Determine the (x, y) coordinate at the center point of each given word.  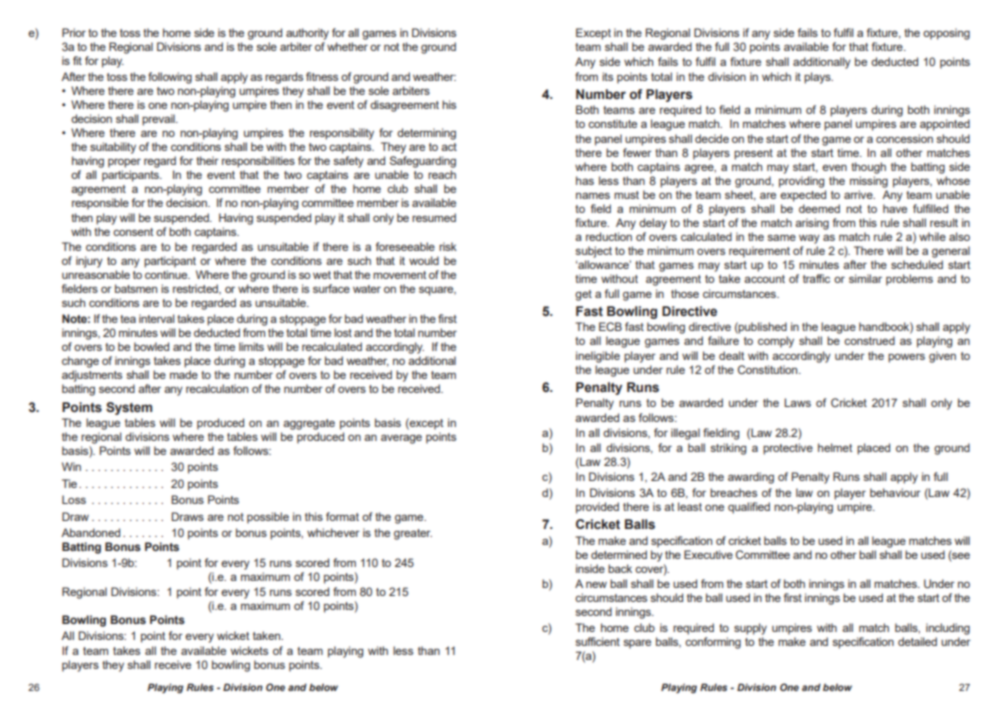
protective (788, 449)
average (401, 439)
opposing (946, 34)
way (809, 239)
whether (347, 46)
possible (268, 518)
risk (448, 246)
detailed (917, 641)
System (129, 408)
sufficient (597, 641)
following (170, 78)
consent (133, 232)
